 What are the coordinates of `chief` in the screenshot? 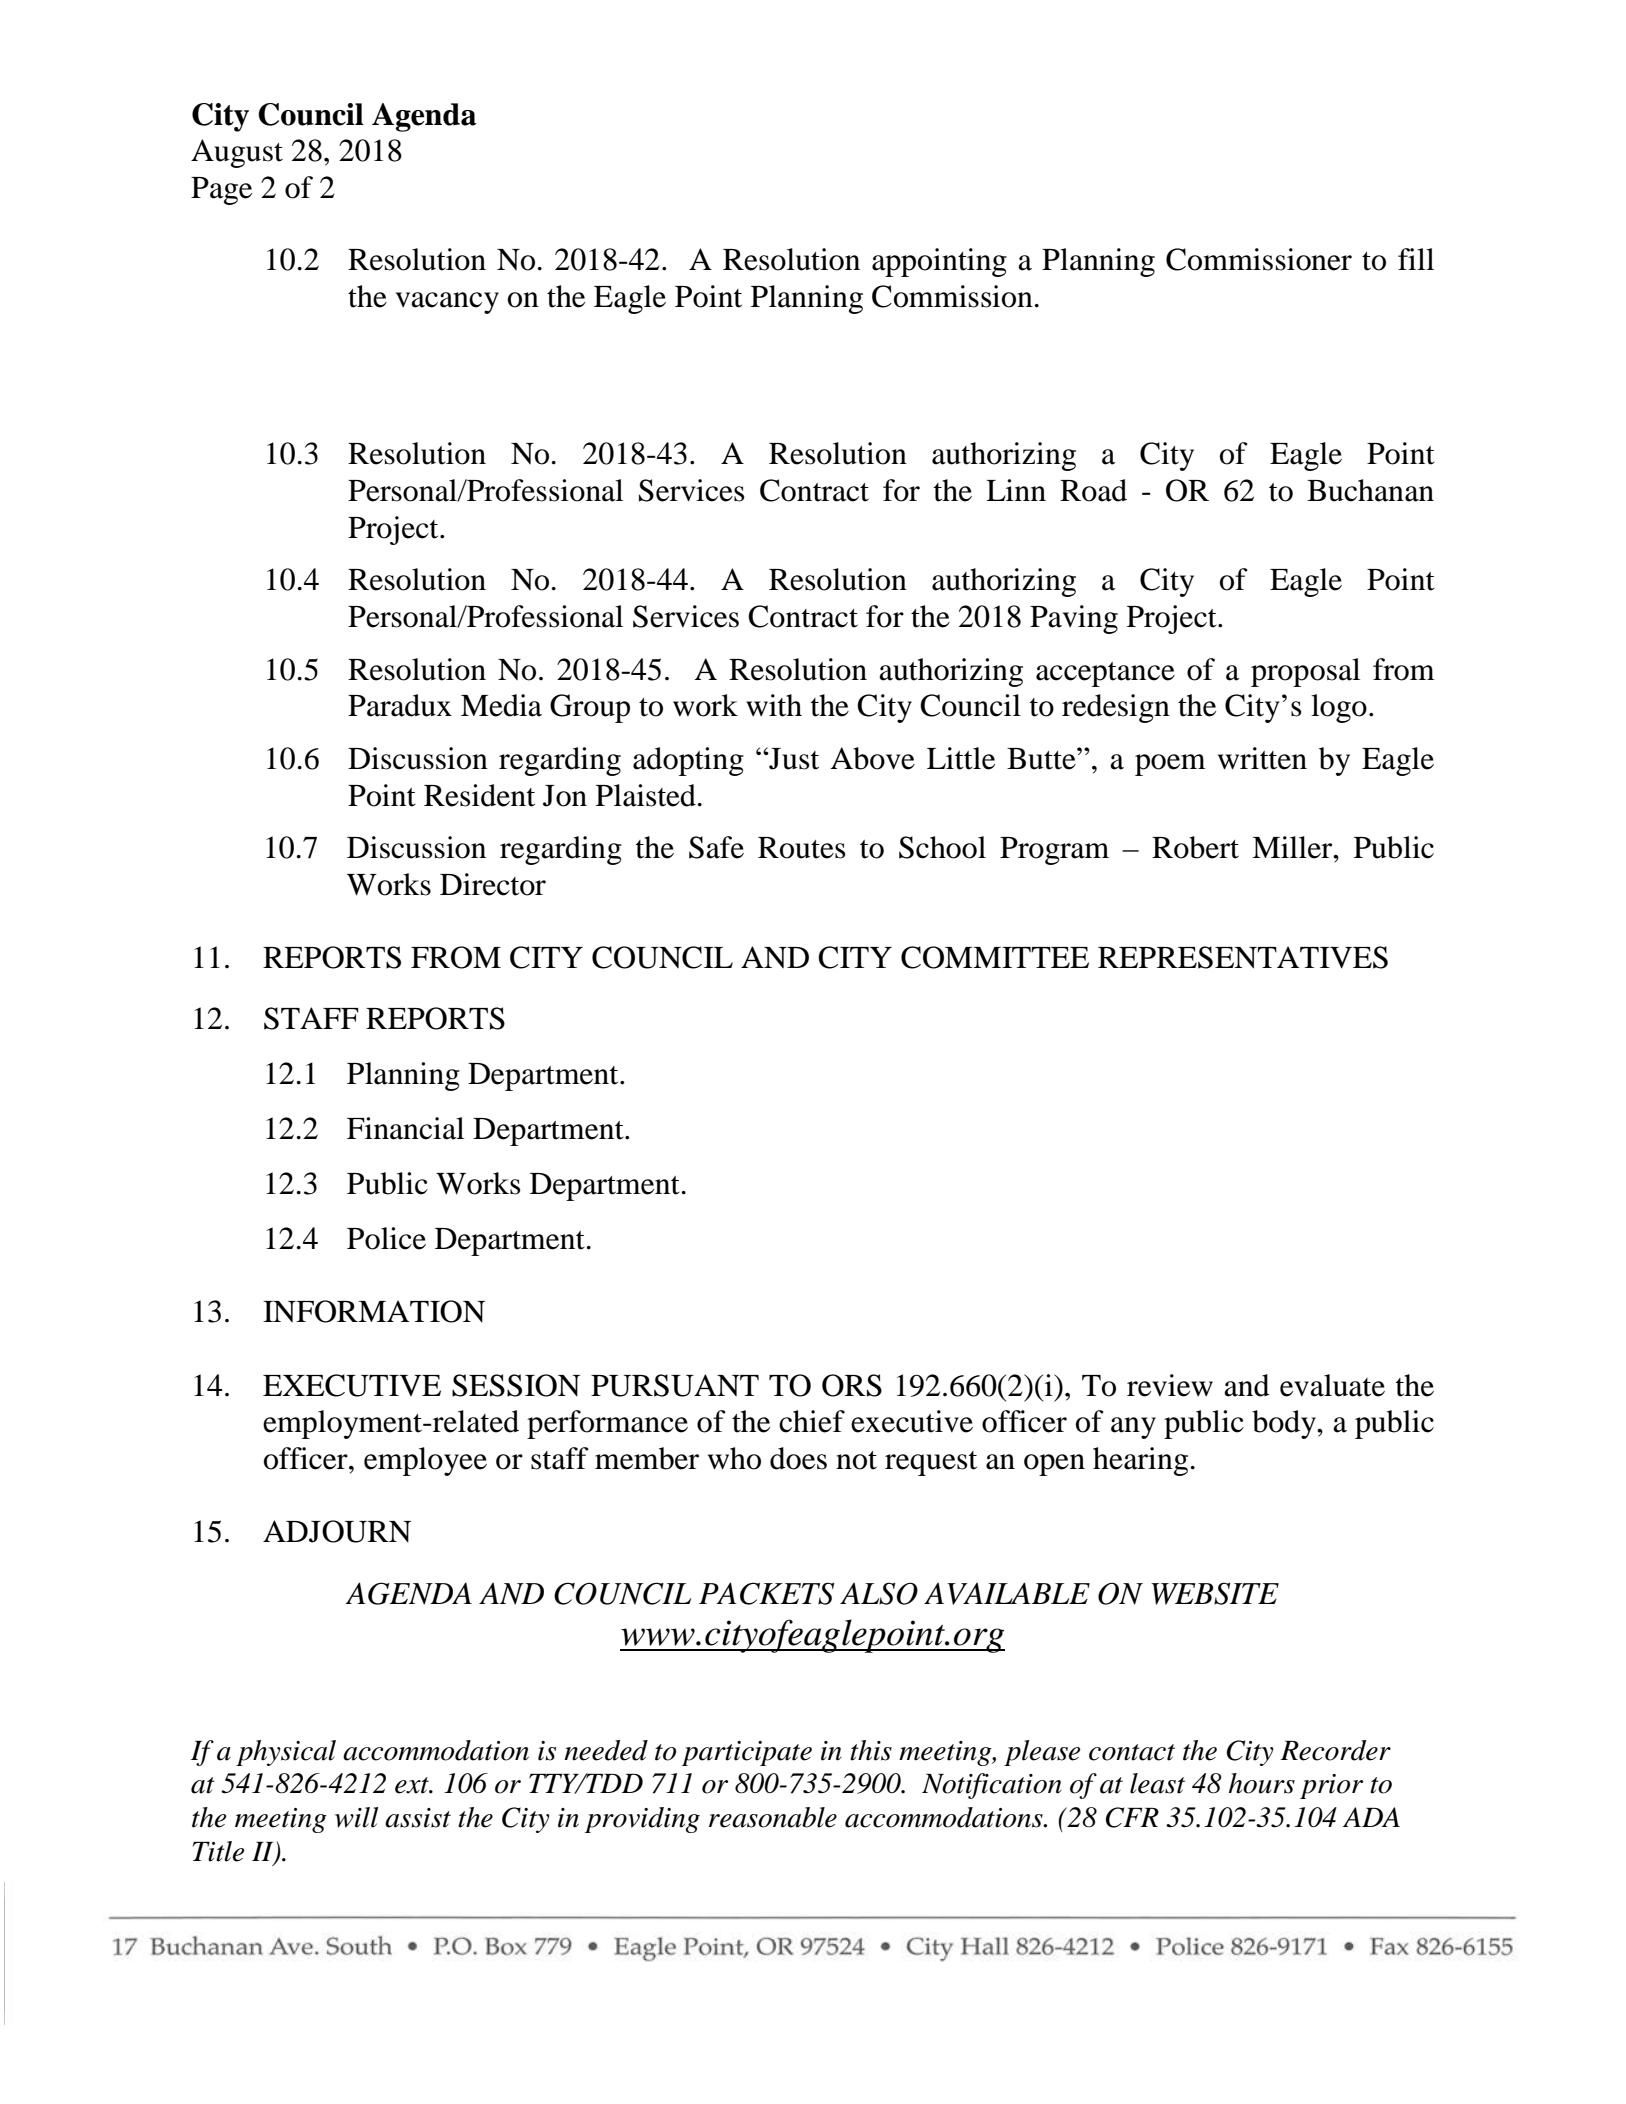 It's located at (812, 1421).
